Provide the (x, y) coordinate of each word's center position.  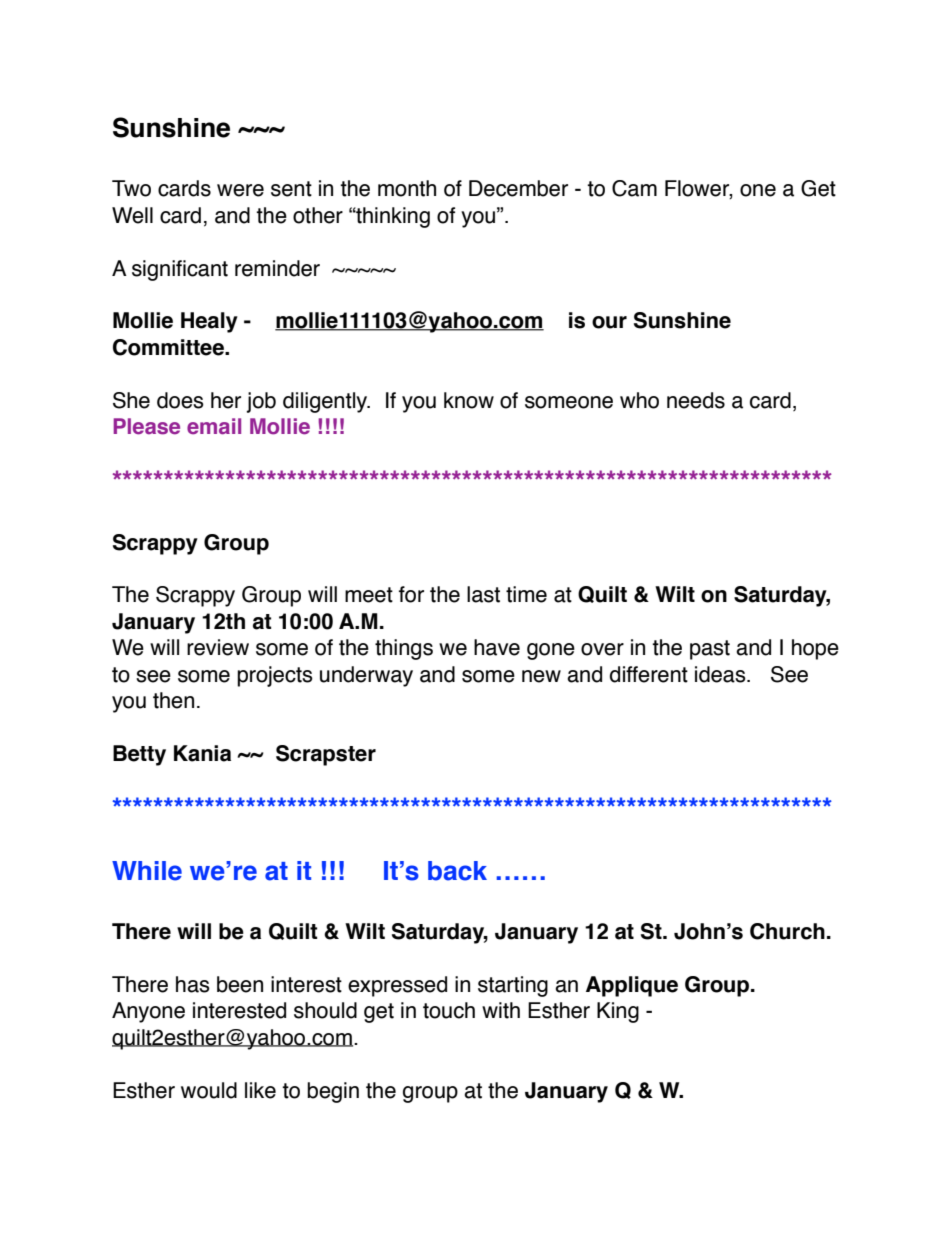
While (147, 871)
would (209, 1090)
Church (787, 931)
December (518, 188)
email (214, 426)
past (710, 650)
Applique (632, 986)
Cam (634, 188)
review (218, 647)
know (469, 400)
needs (696, 400)
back (457, 871)
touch (449, 1010)
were (240, 190)
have (497, 647)
